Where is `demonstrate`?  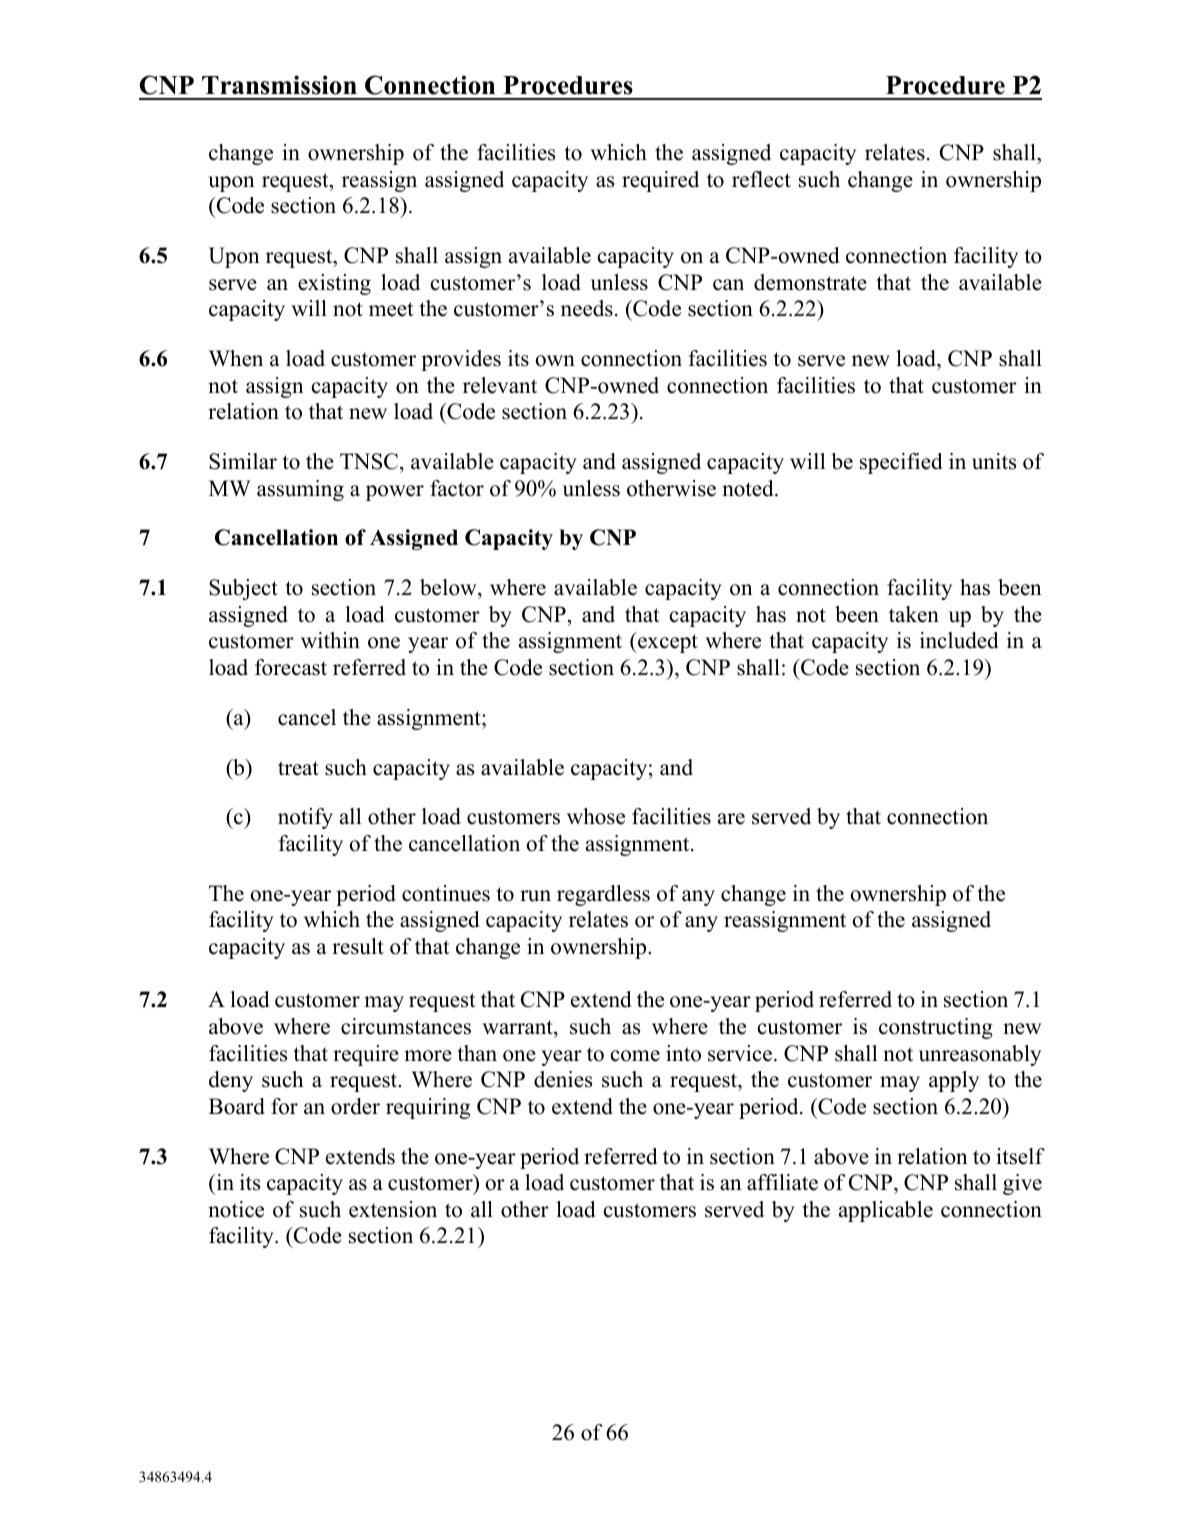 demonstrate is located at coordinates (810, 282).
